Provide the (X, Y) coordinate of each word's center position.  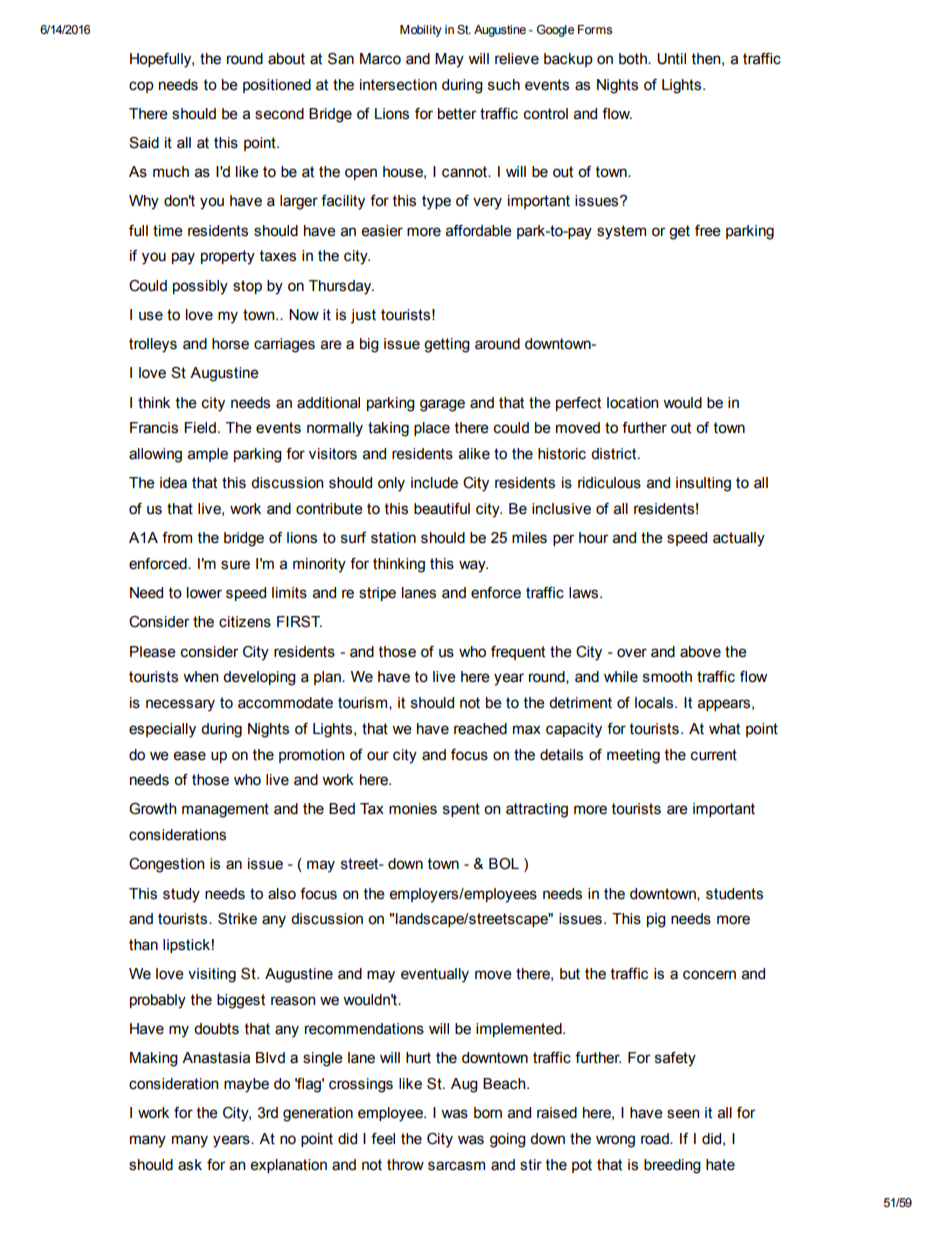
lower (204, 593)
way (473, 566)
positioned (277, 86)
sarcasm (456, 1166)
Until (671, 59)
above (700, 652)
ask (190, 1165)
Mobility (421, 31)
